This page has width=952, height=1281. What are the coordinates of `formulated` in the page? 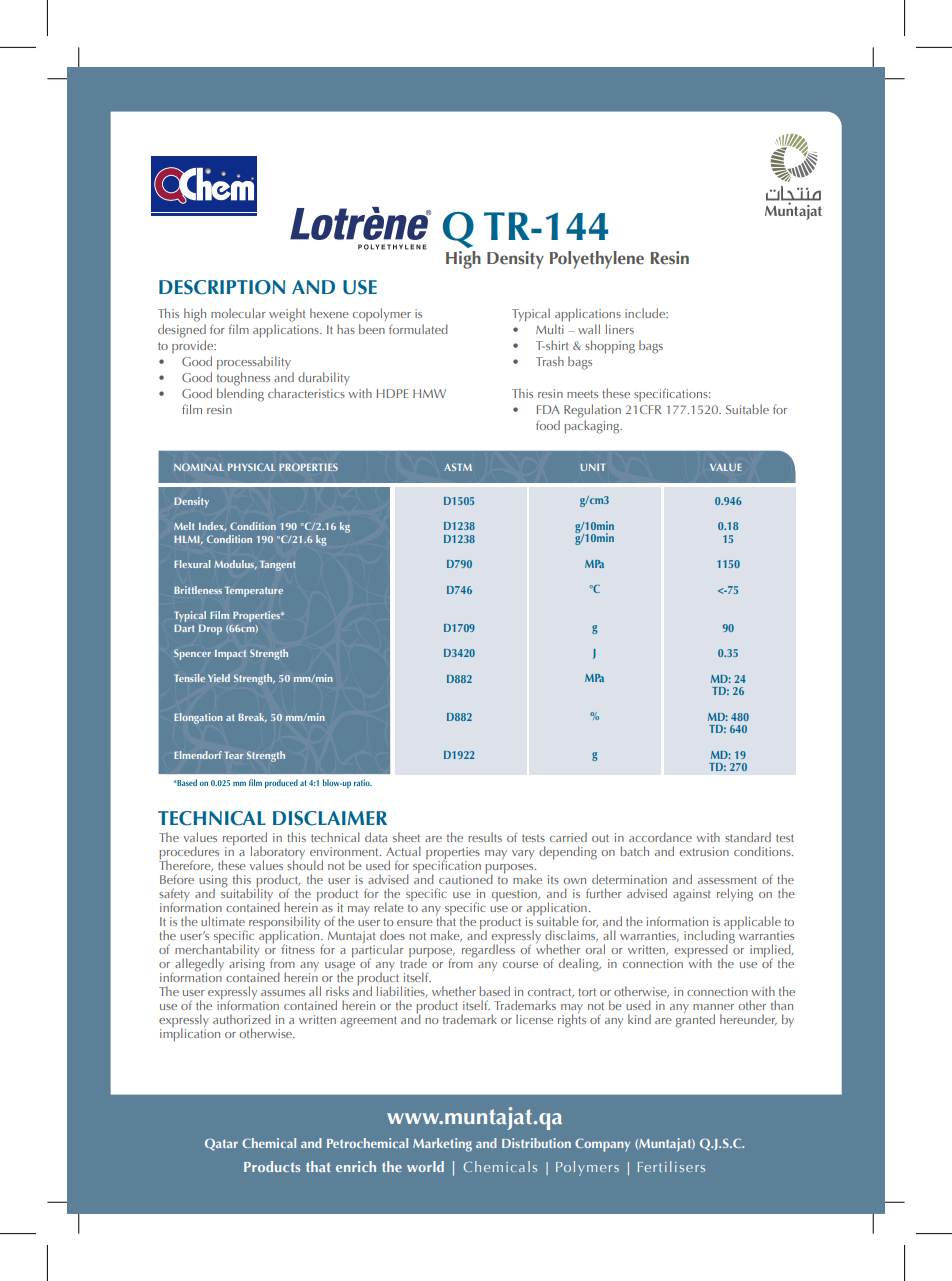 It's located at (418, 329).
